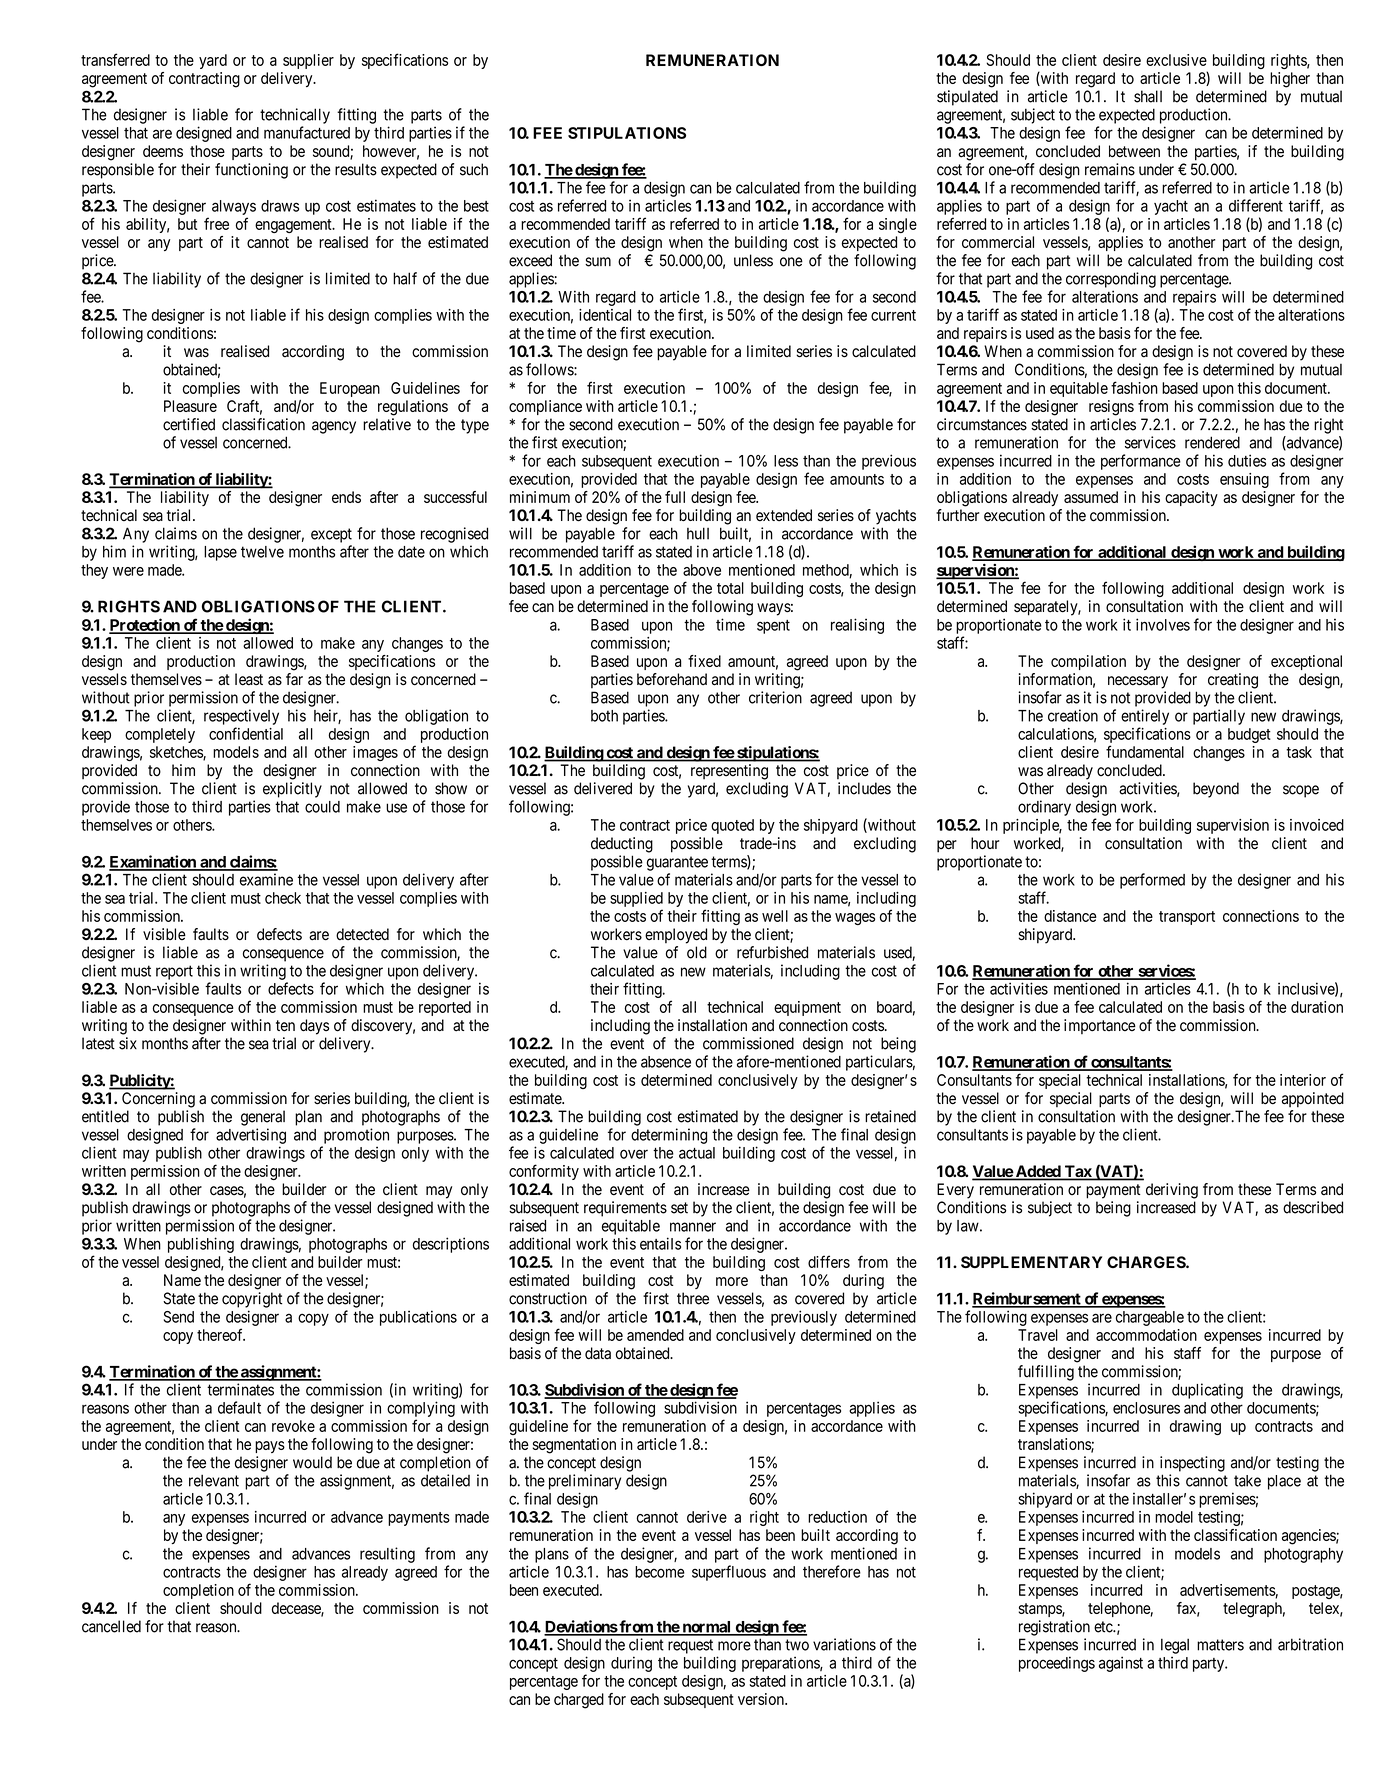 This image has height=1792, width=1384. Describe the element at coordinates (111, 1626) in the image. I see `cancelled` at that location.
